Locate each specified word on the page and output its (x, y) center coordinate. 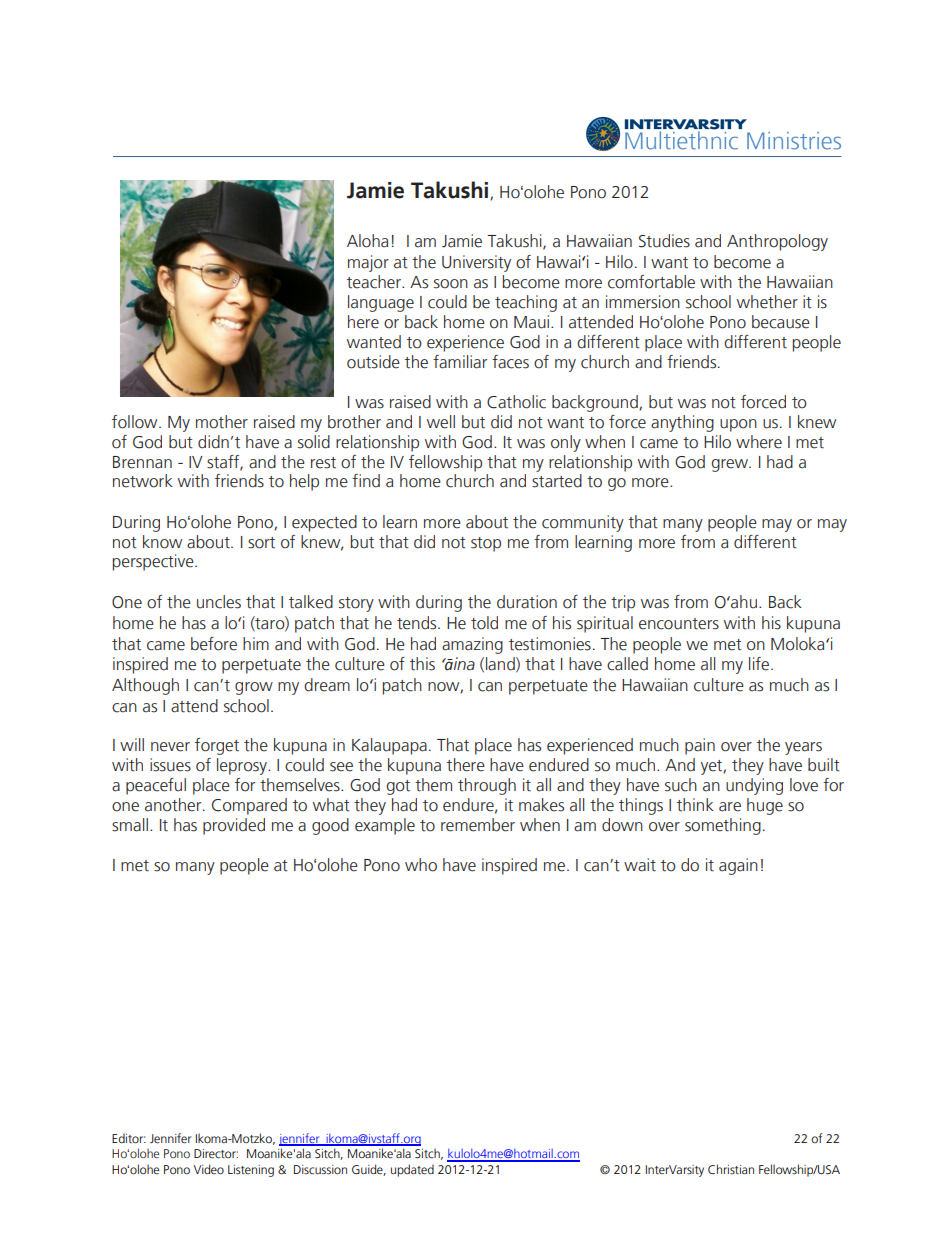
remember (478, 825)
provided (234, 826)
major (368, 263)
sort (261, 543)
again (738, 866)
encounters (679, 624)
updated (412, 1170)
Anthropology (777, 242)
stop (486, 544)
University (476, 263)
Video (209, 1169)
